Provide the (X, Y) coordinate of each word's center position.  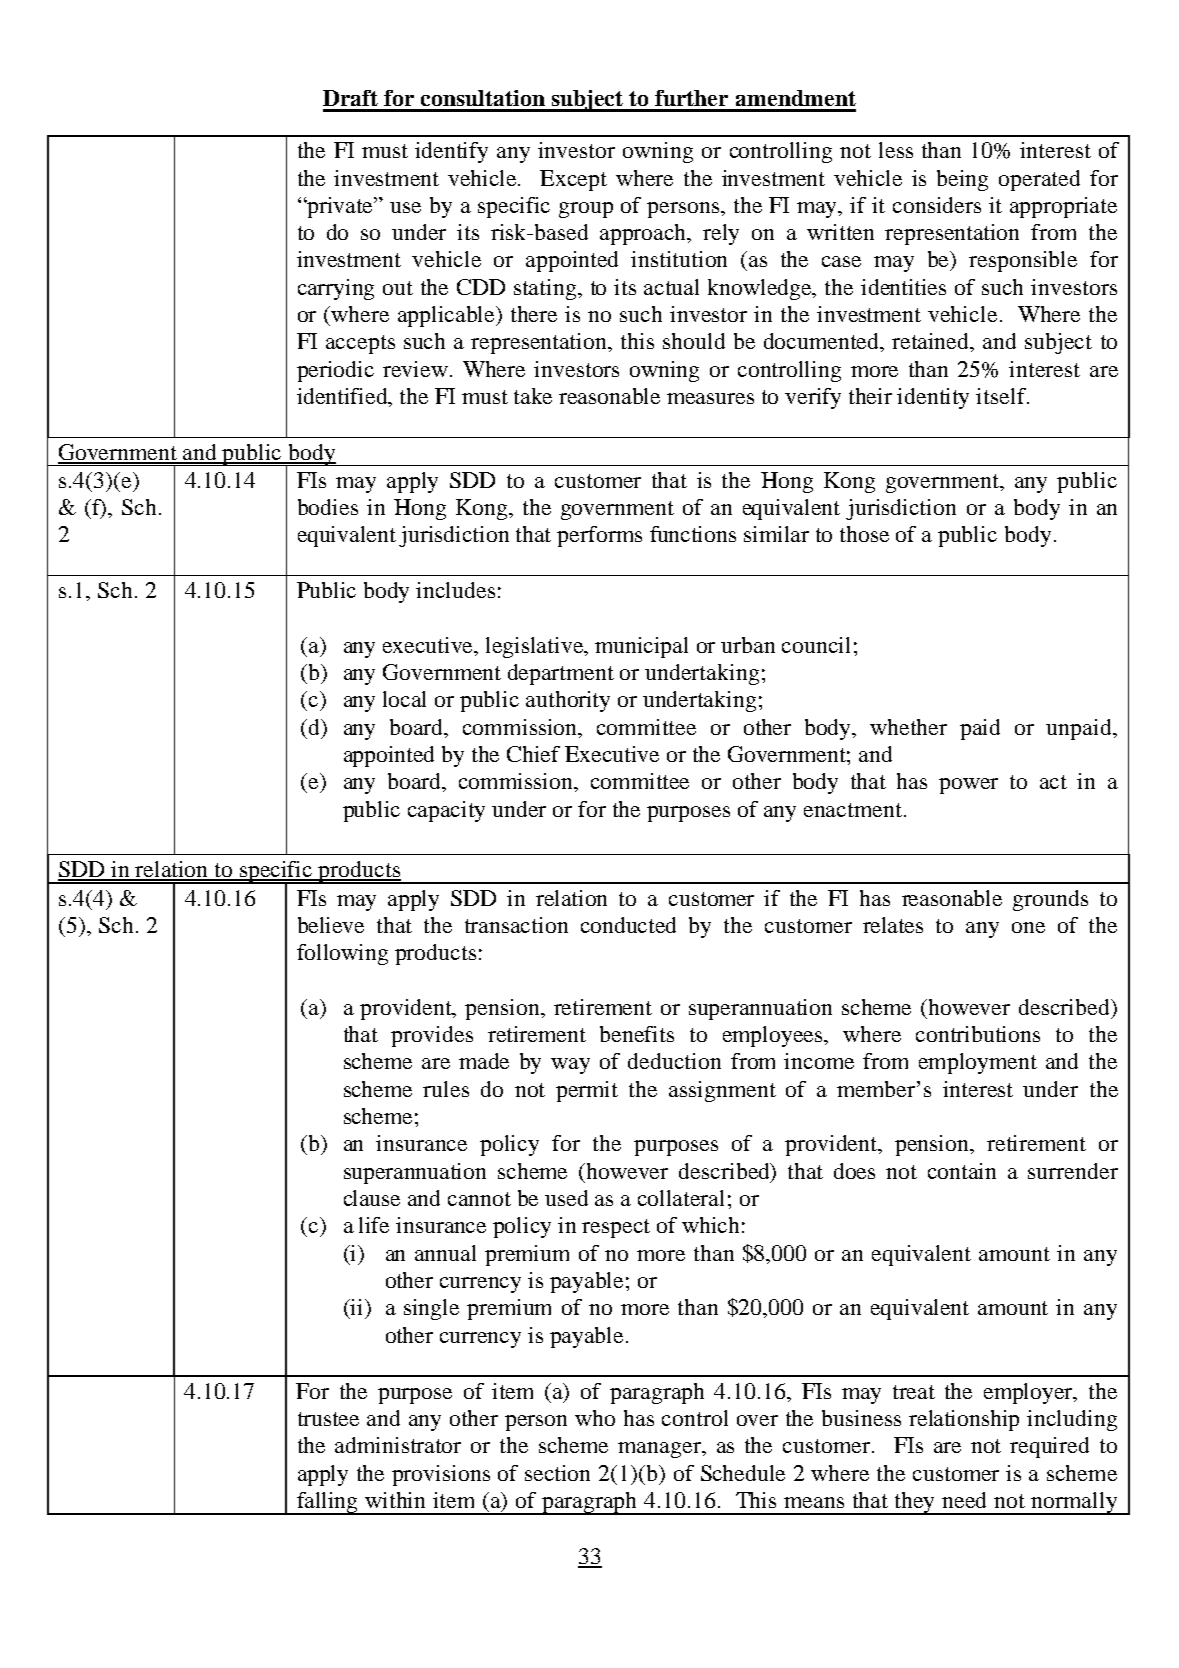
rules (446, 1089)
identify (451, 152)
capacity (446, 811)
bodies (328, 507)
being (962, 180)
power (968, 786)
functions (693, 534)
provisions (441, 1475)
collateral (681, 1198)
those (864, 534)
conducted (628, 925)
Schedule (743, 1473)
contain (962, 1171)
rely (721, 234)
